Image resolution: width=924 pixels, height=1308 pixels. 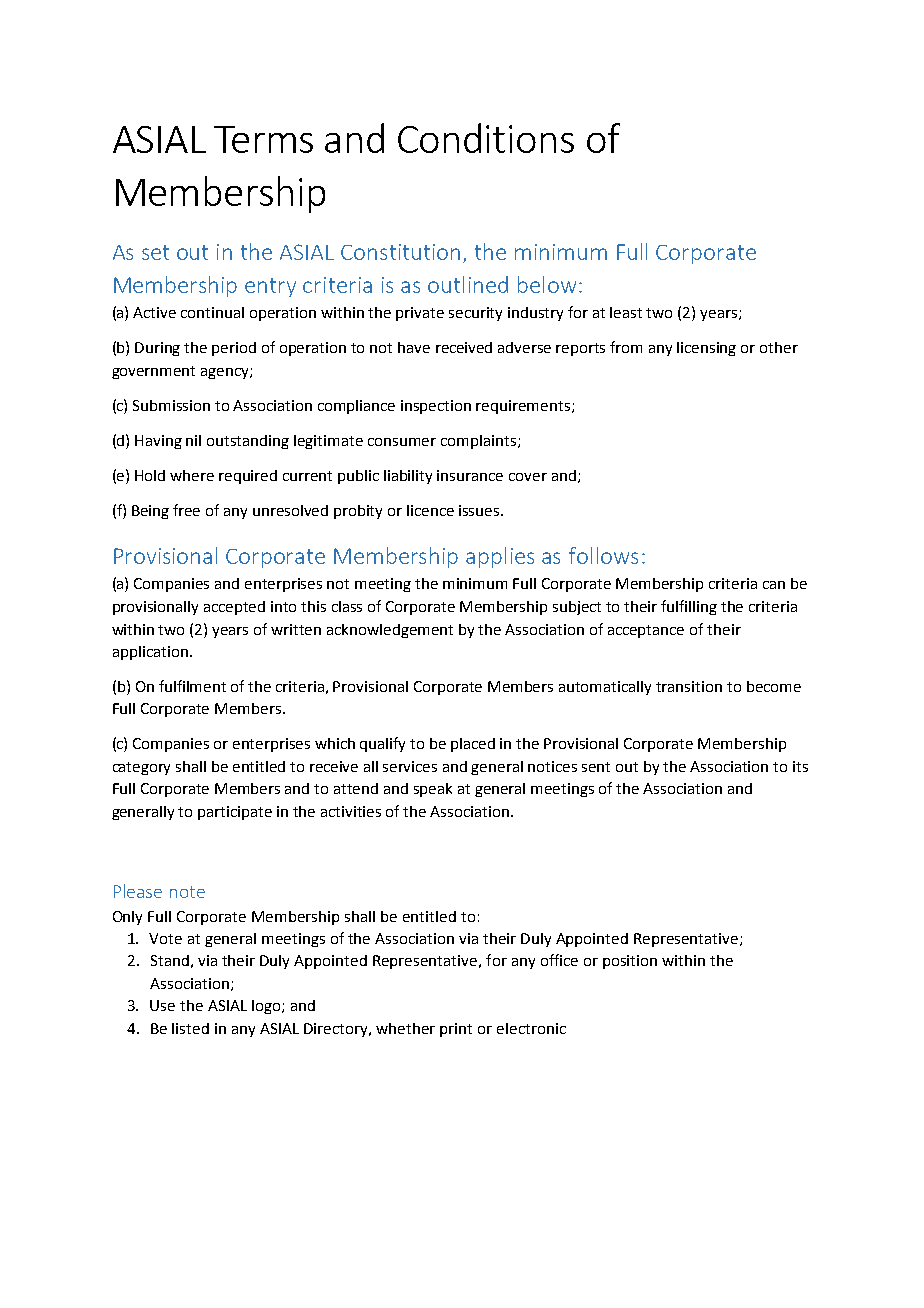 I want to click on Terms, so click(x=263, y=139).
